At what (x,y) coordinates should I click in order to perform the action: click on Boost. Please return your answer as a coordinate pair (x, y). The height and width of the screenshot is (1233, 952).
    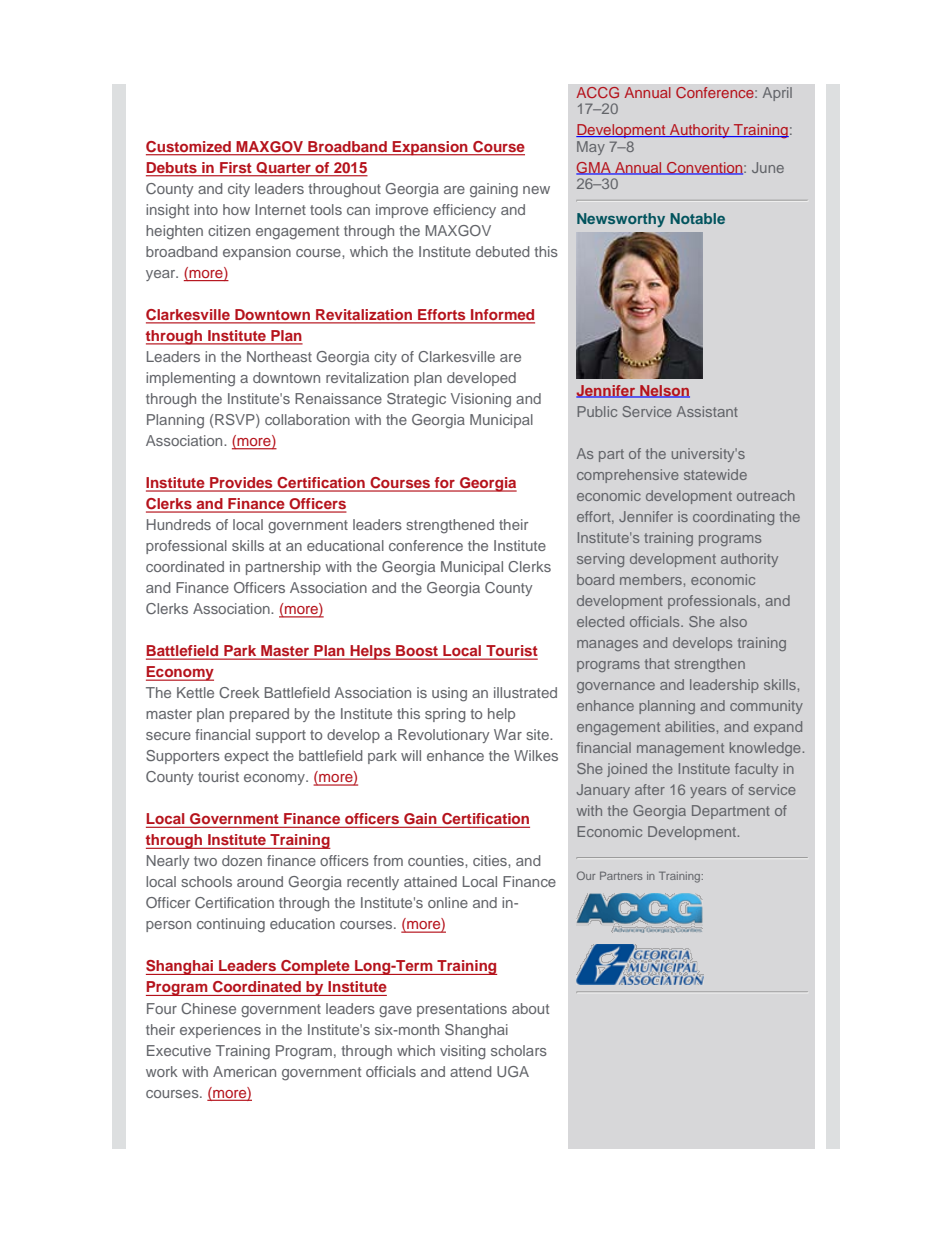
    Looking at the image, I should click on (417, 652).
